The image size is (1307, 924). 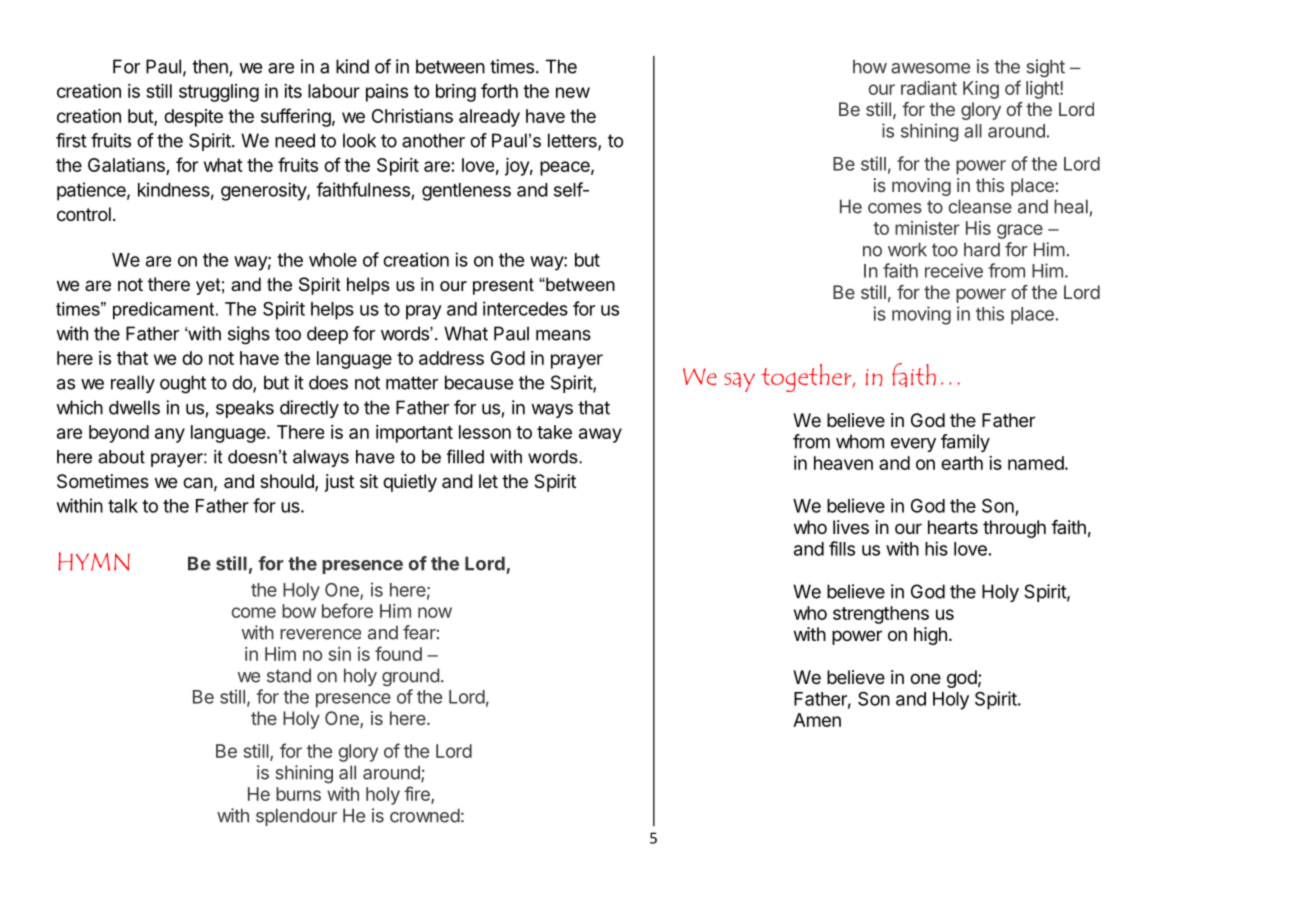 I want to click on take, so click(x=554, y=432).
